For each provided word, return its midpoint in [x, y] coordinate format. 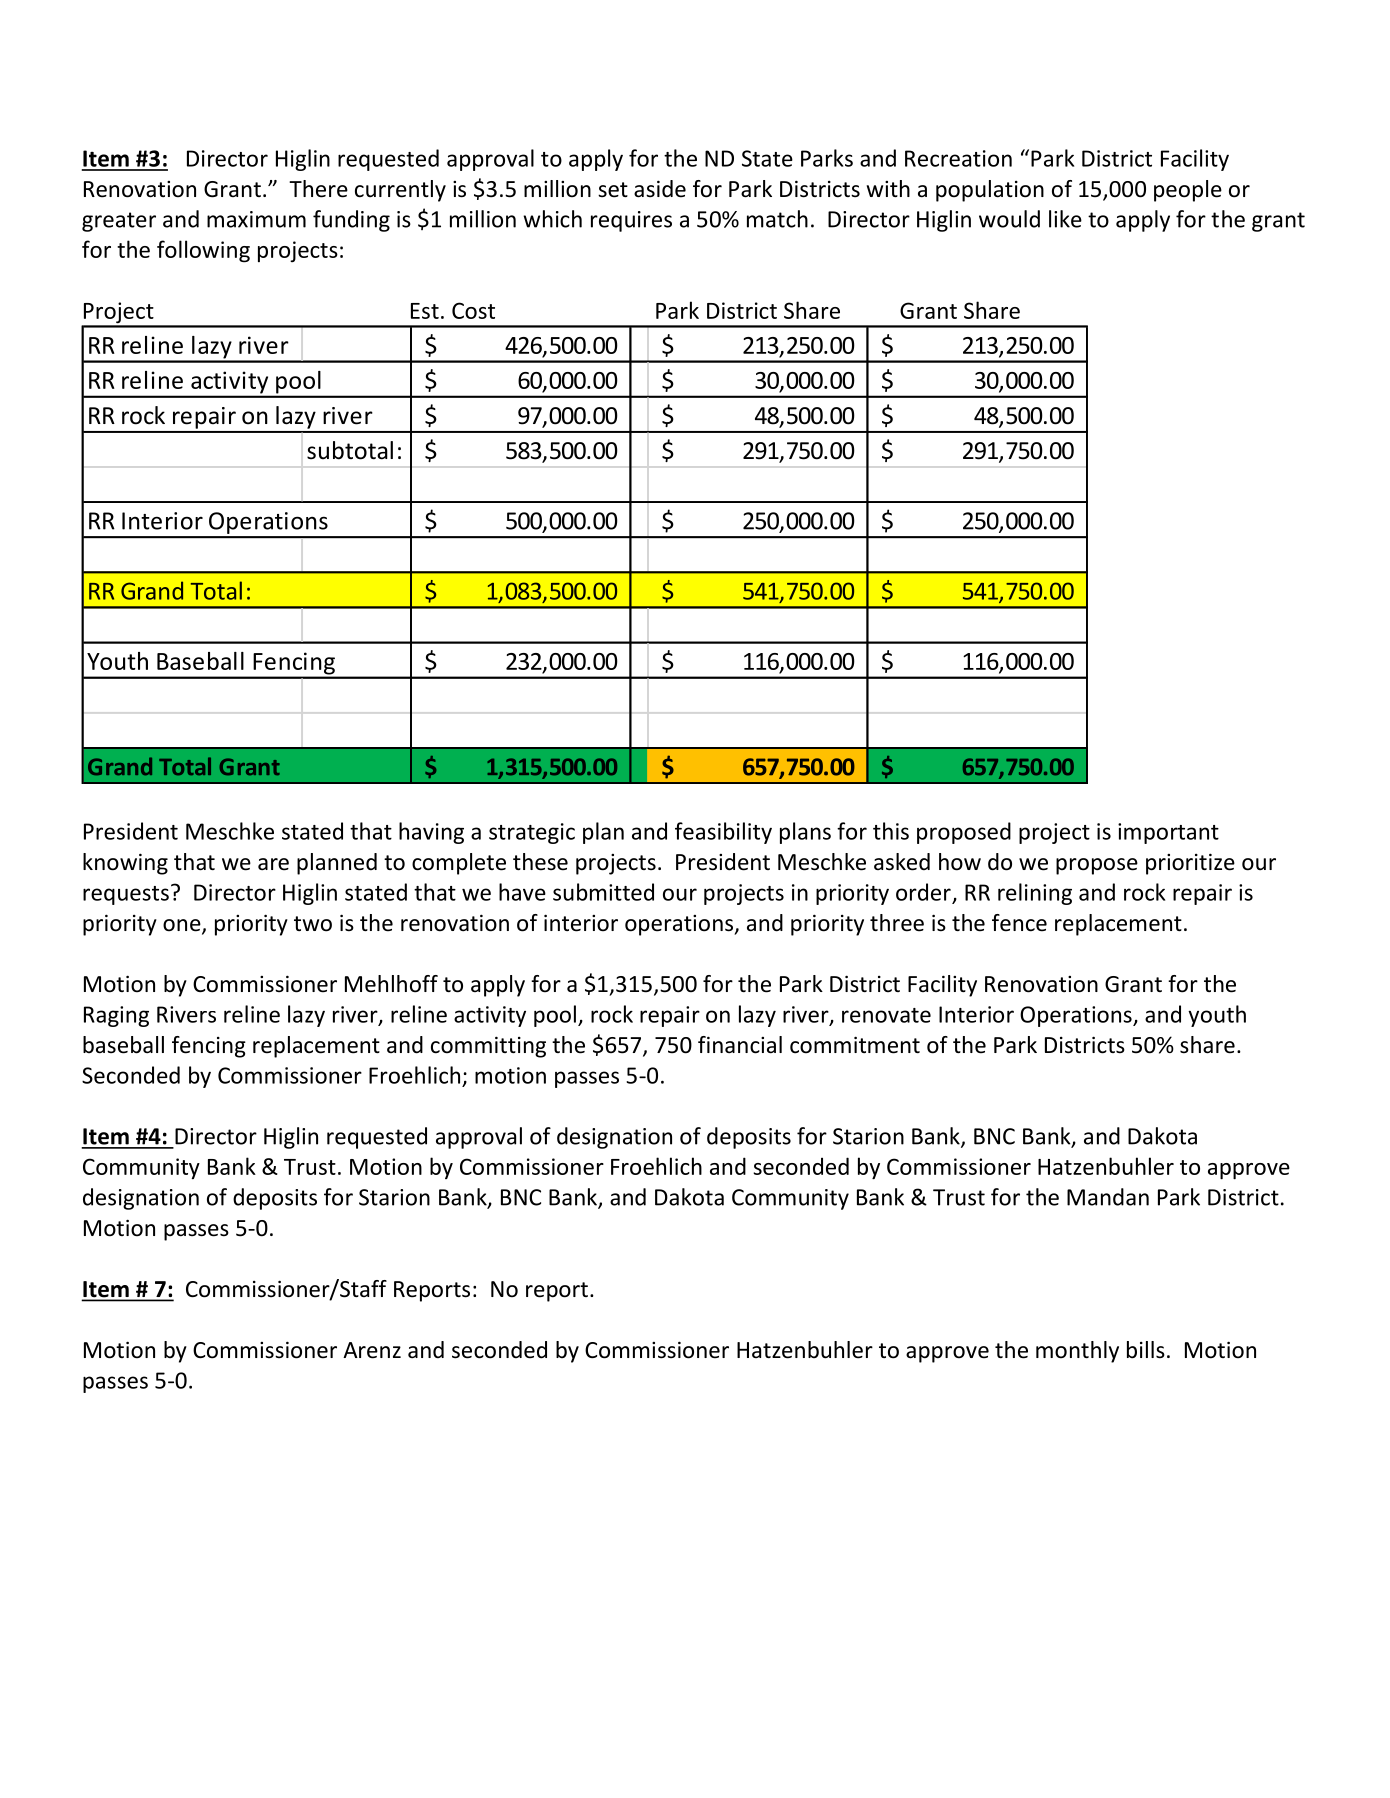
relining [1035, 894]
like [1065, 219]
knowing [125, 864]
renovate [886, 1015]
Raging [116, 1016]
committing [488, 1047]
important [1168, 833]
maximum [256, 219]
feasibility [723, 833]
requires [631, 221]
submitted [603, 892]
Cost [473, 310]
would [1009, 219]
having [431, 833]
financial [740, 1045]
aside [660, 189]
